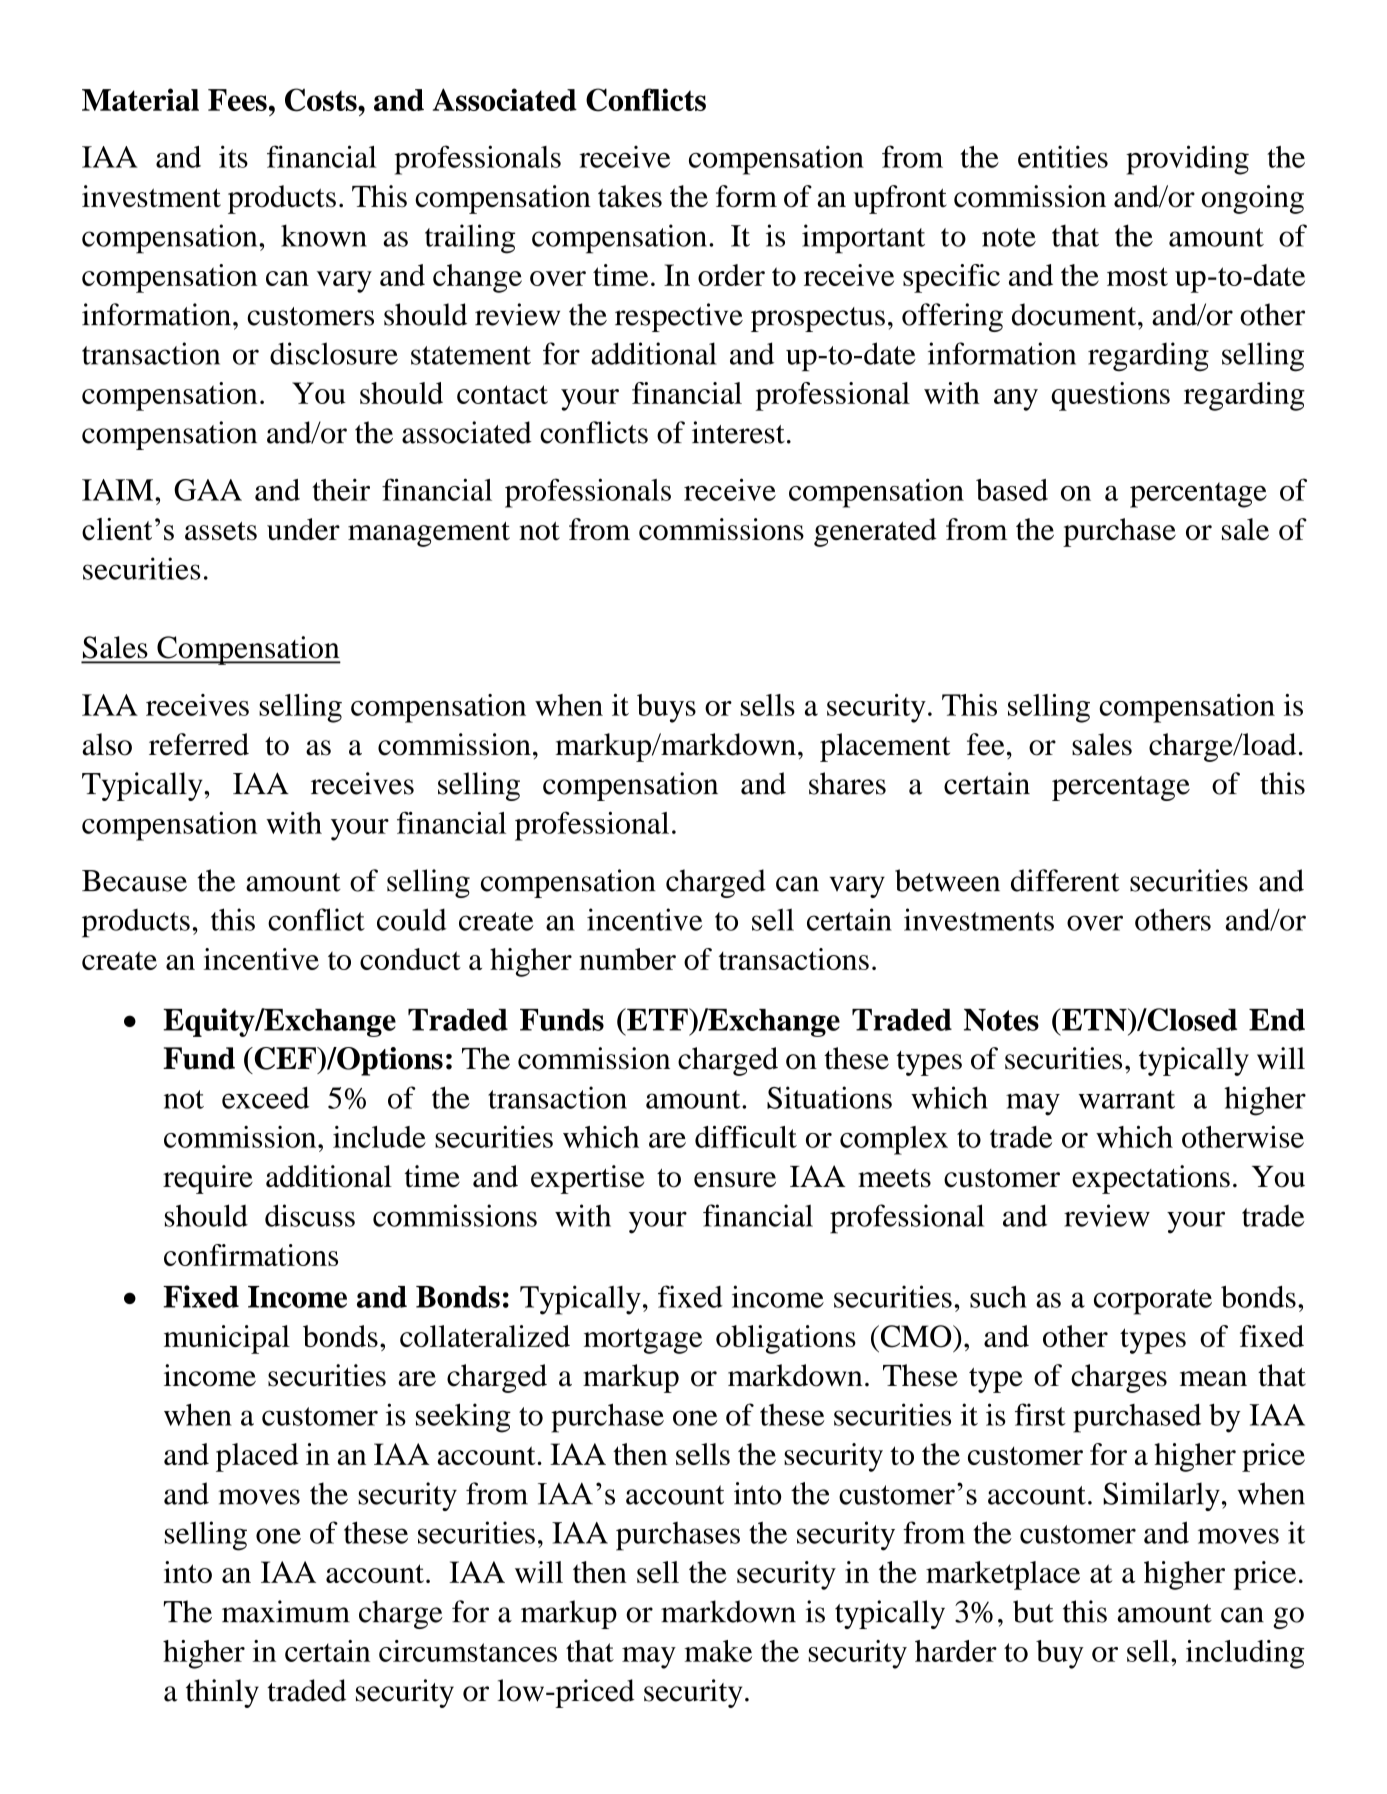 The height and width of the image is (1794, 1387). What do you see at coordinates (208, 1179) in the image?
I see `require` at bounding box center [208, 1179].
